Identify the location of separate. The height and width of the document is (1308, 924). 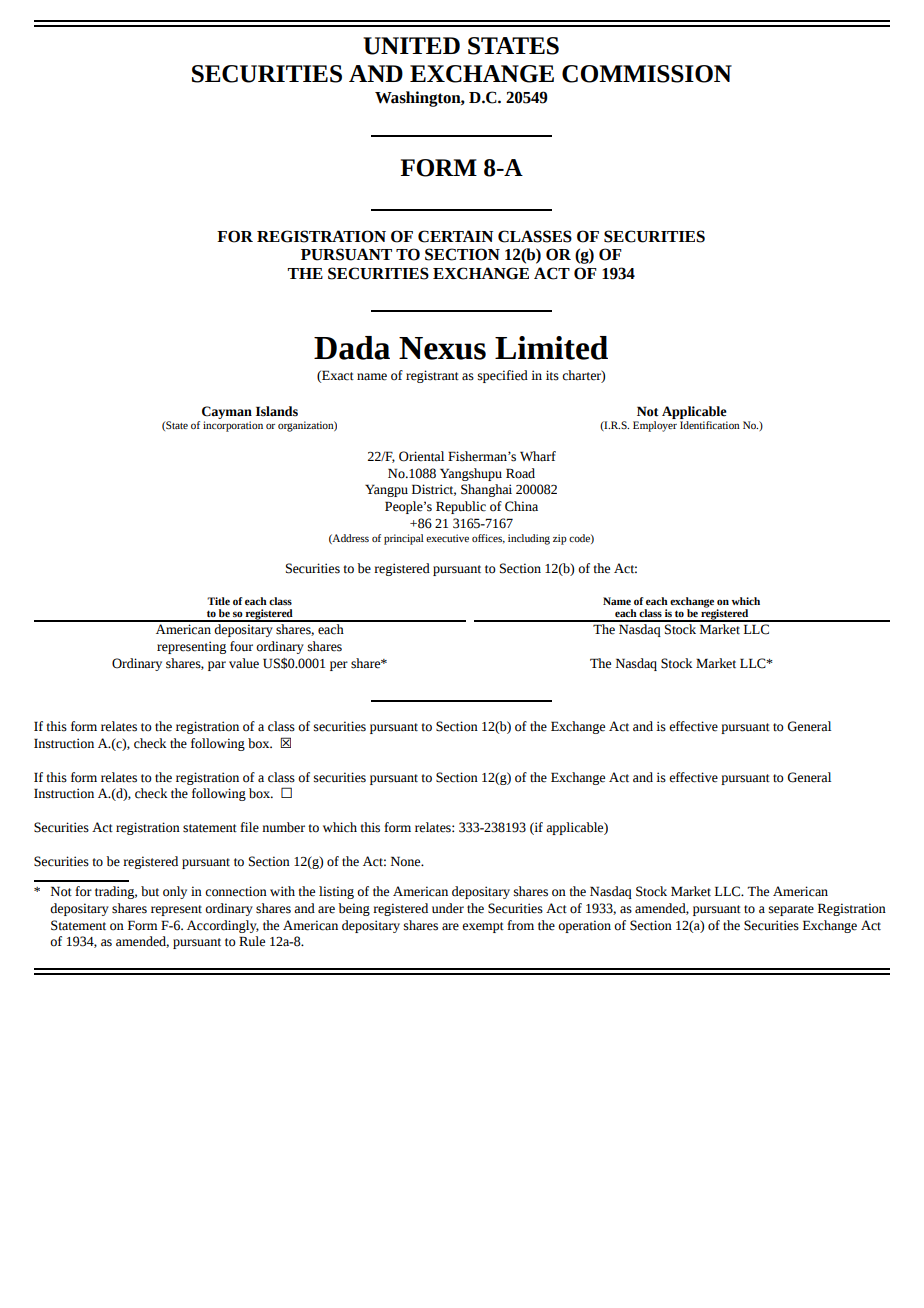
(791, 910).
